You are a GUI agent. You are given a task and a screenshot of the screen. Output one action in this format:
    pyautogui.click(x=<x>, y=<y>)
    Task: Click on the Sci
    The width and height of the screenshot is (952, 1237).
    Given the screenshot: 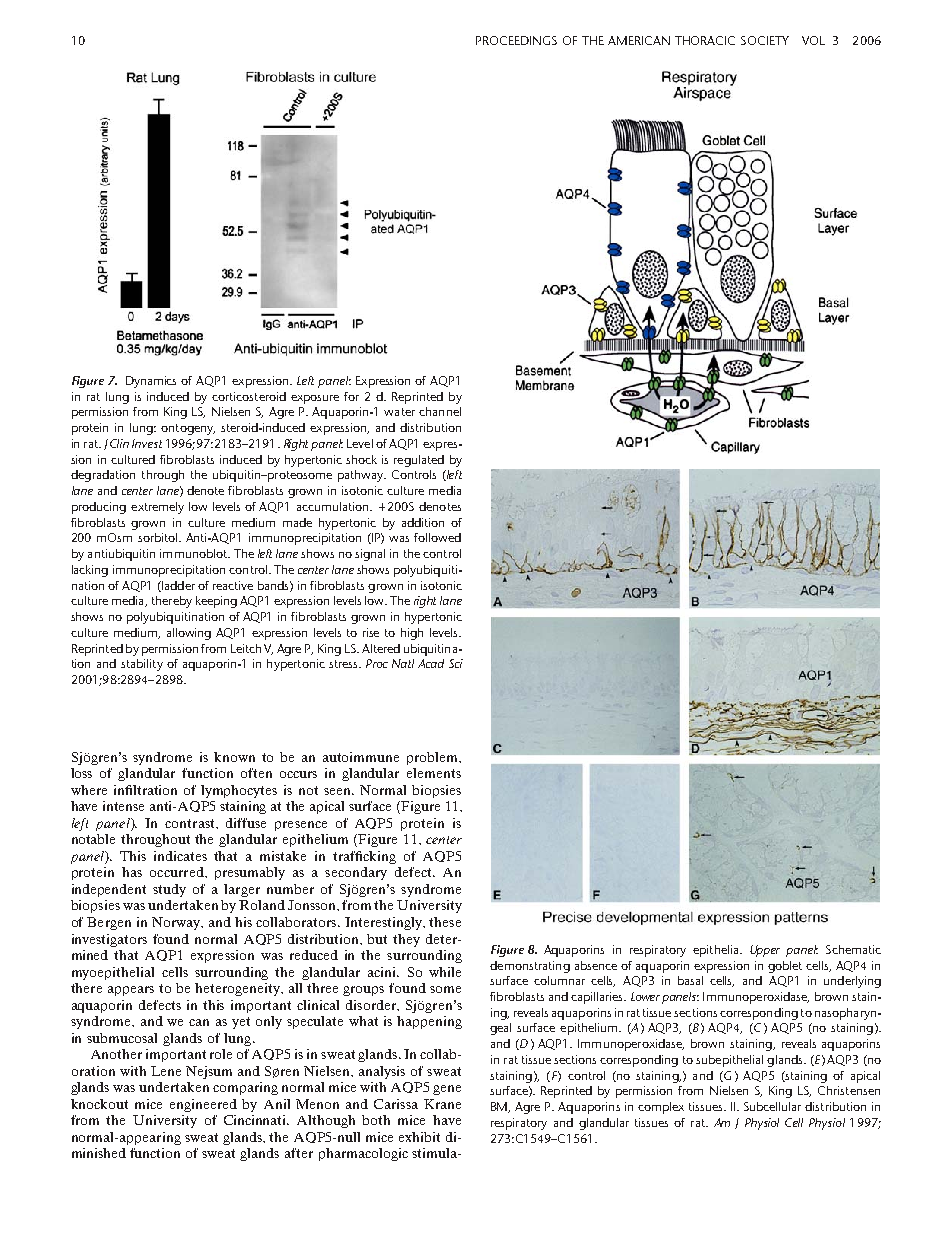 What is the action you would take?
    pyautogui.click(x=456, y=663)
